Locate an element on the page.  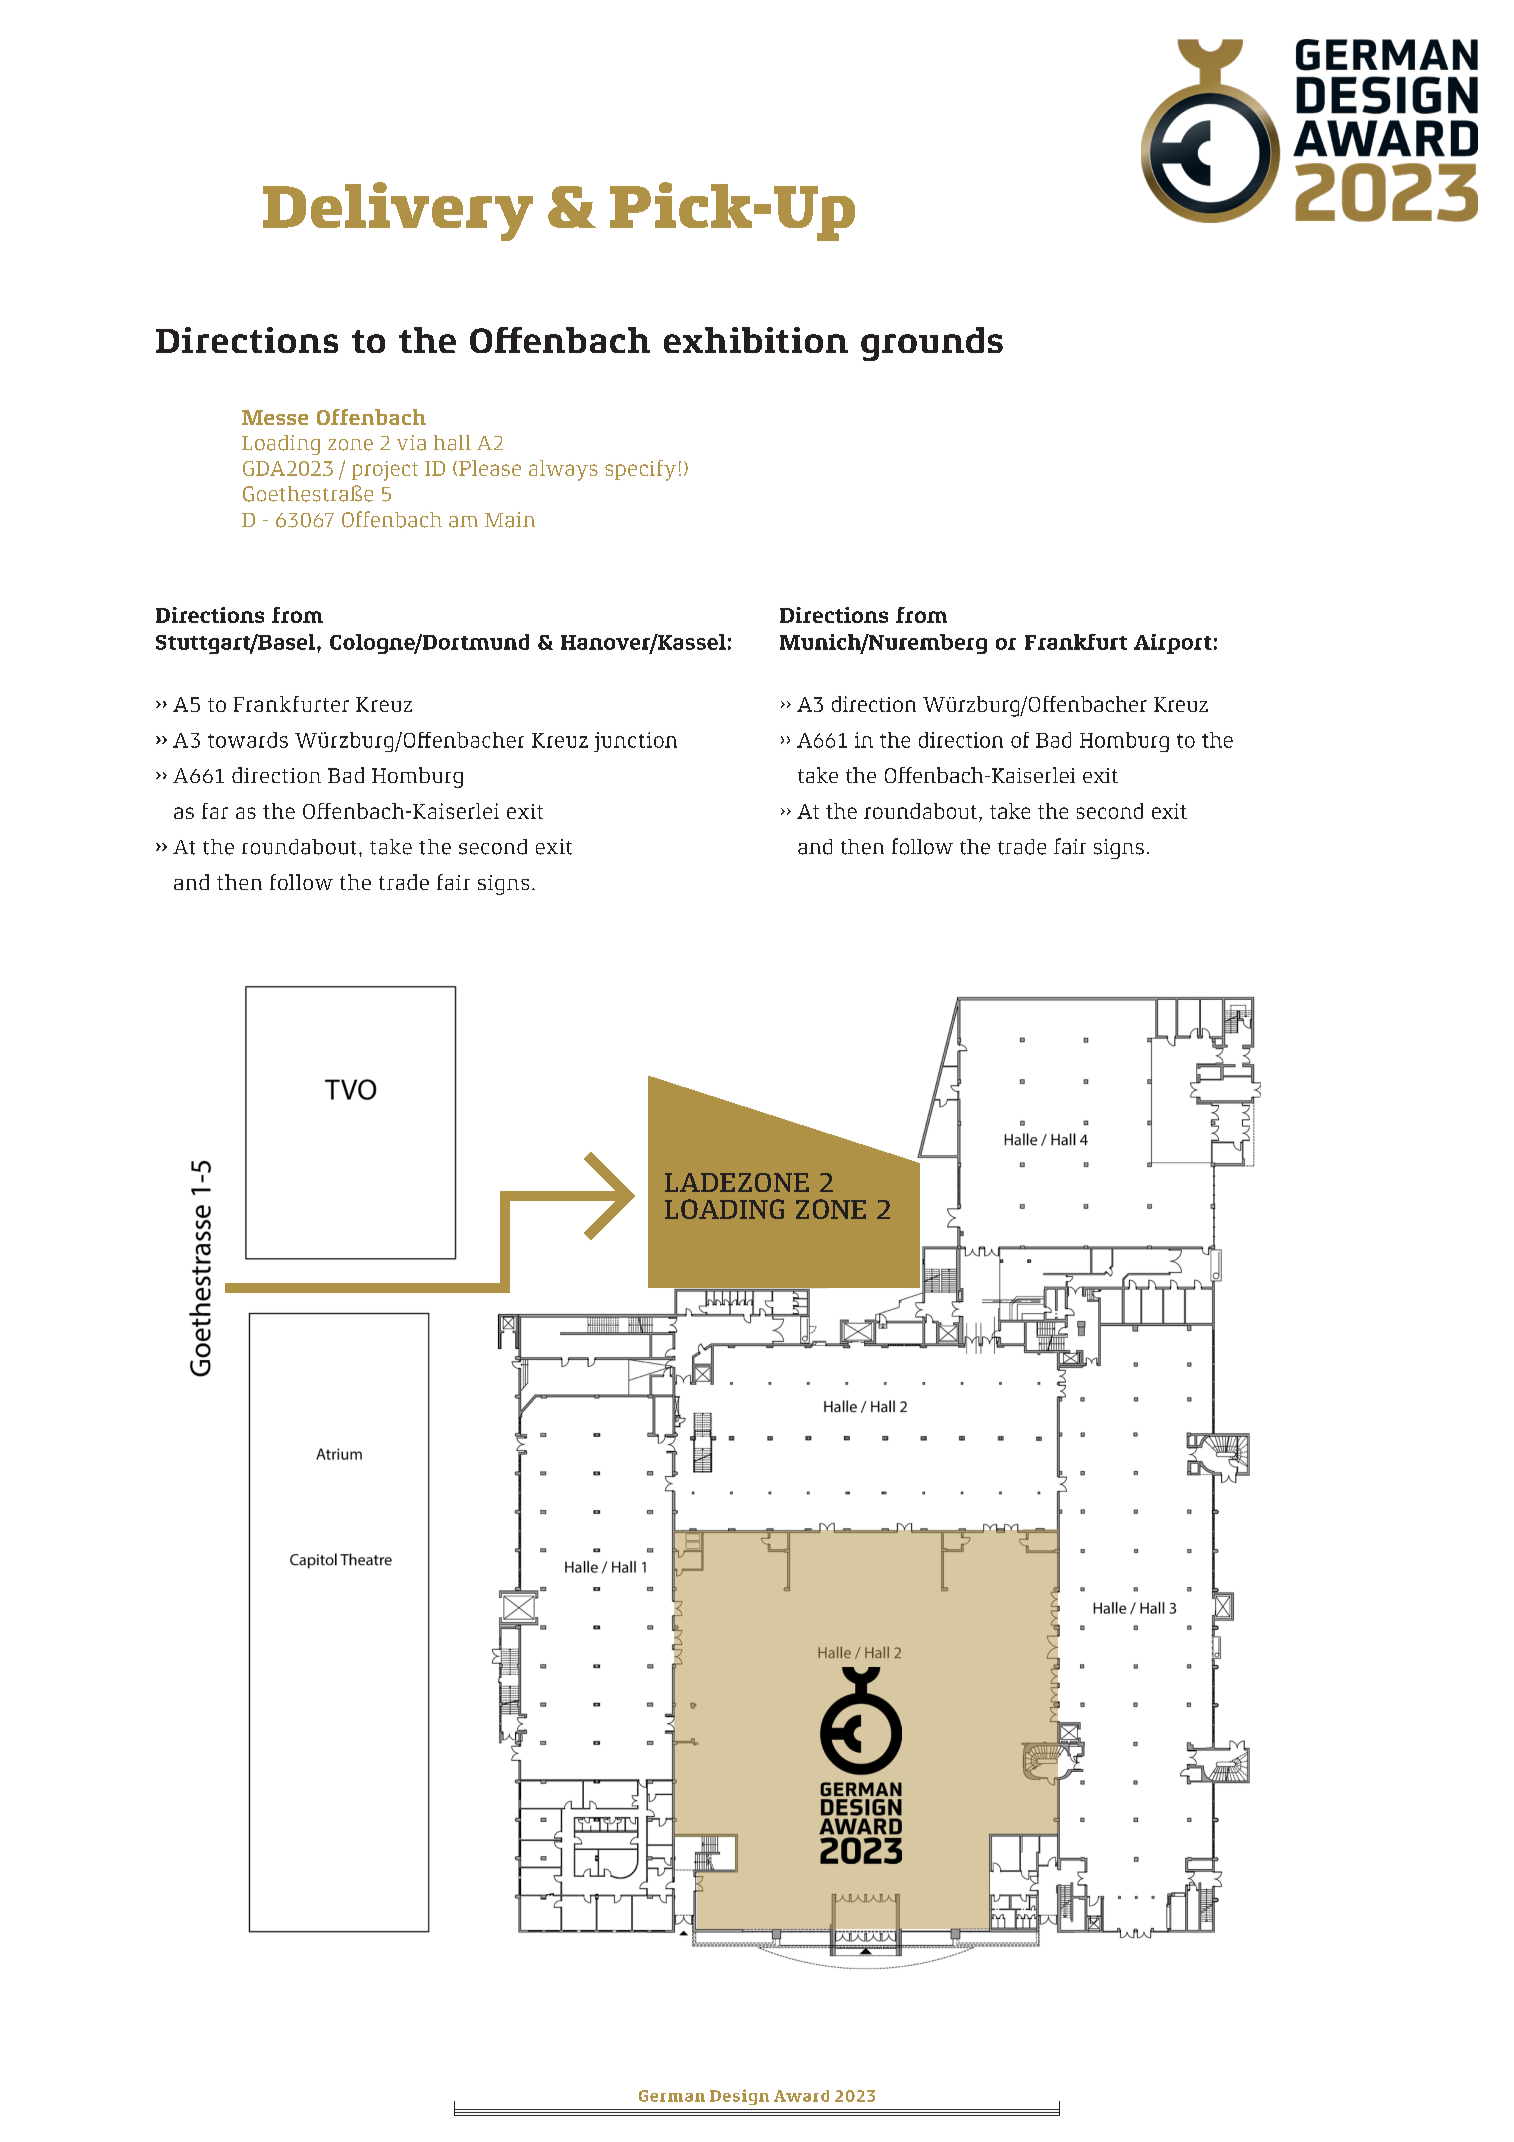
far is located at coordinates (215, 811).
